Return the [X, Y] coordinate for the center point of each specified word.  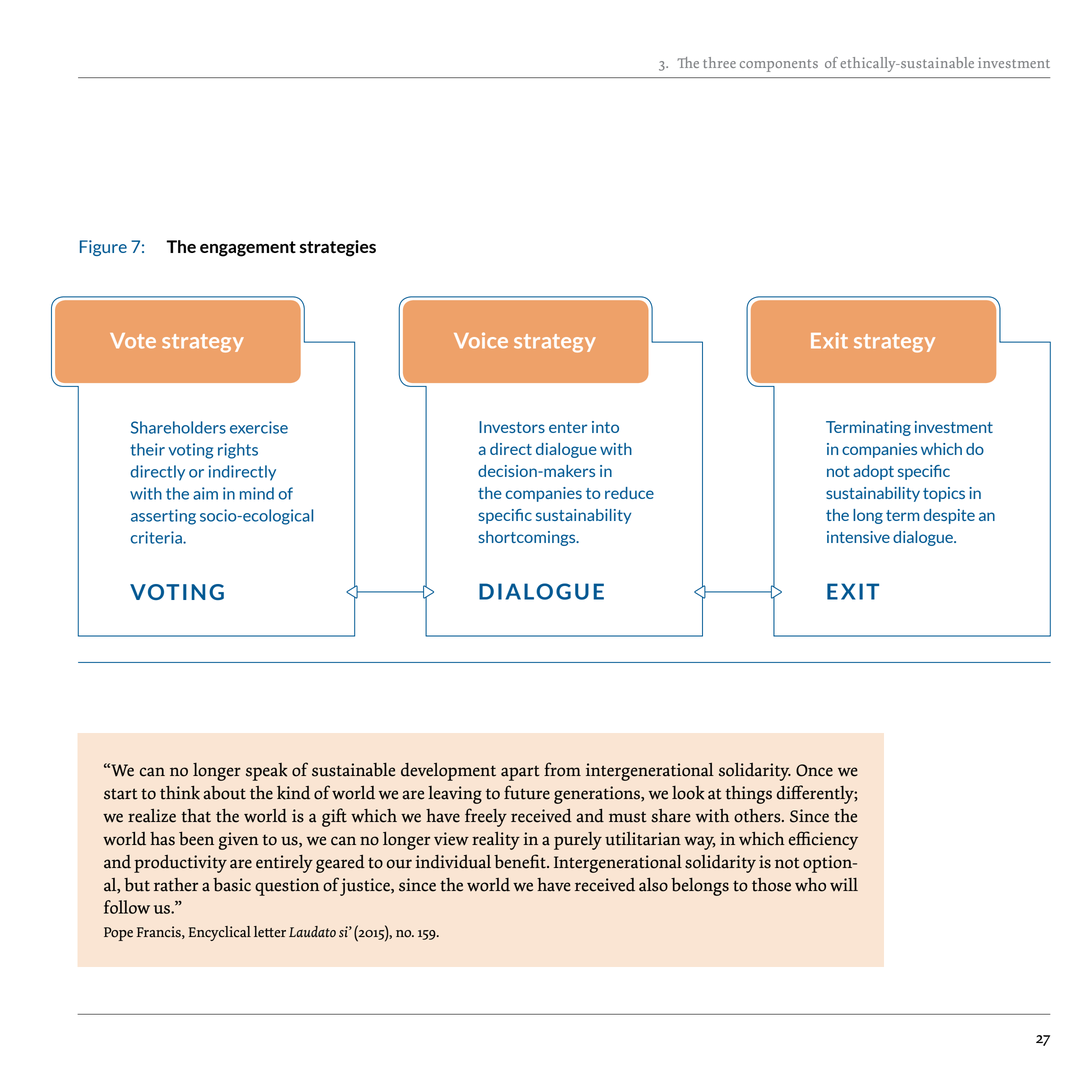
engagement [248, 249]
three [719, 62]
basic [232, 885]
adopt [873, 472]
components [779, 65]
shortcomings [528, 538]
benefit [521, 861]
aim [205, 493]
